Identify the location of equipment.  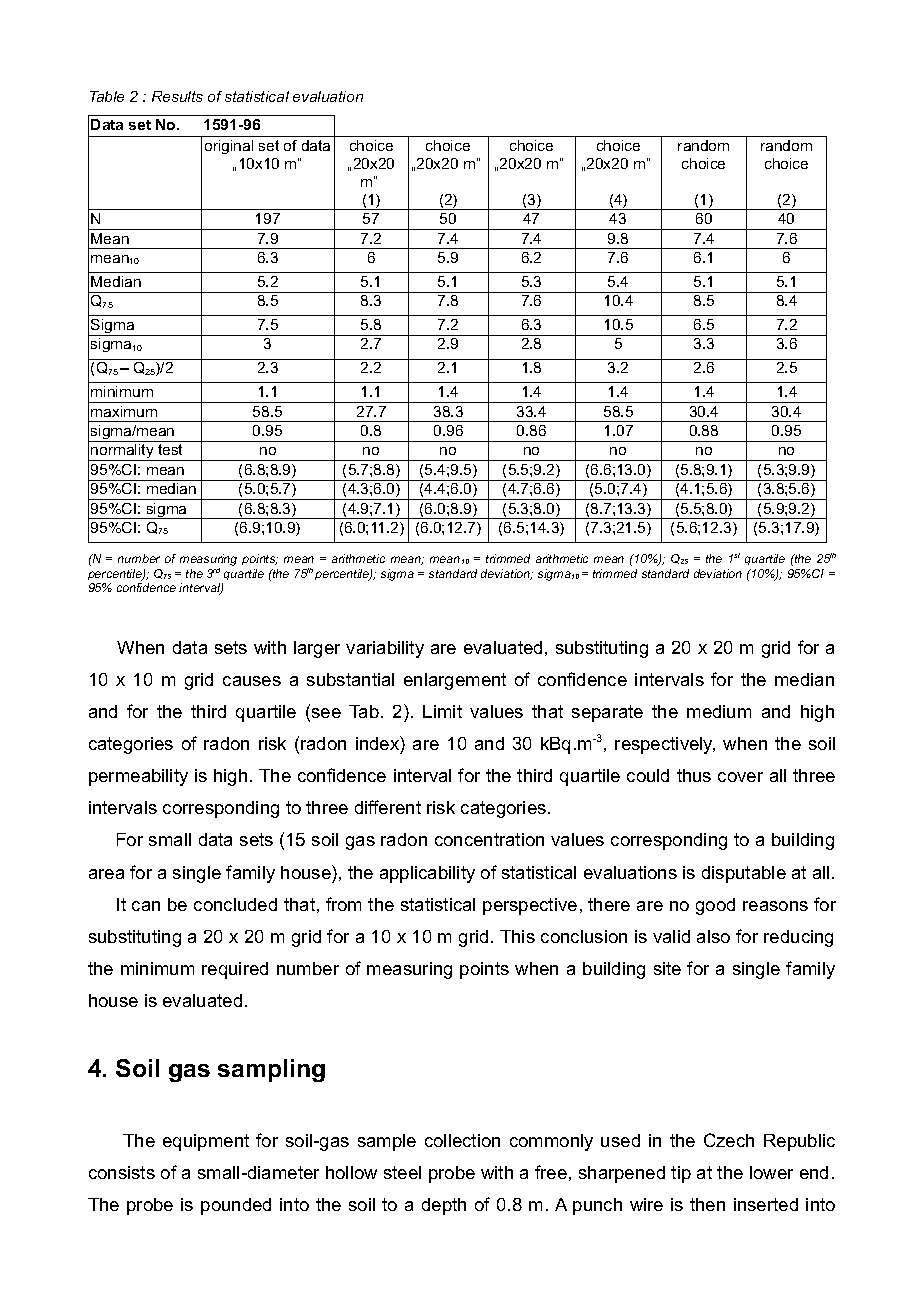
(206, 1142).
